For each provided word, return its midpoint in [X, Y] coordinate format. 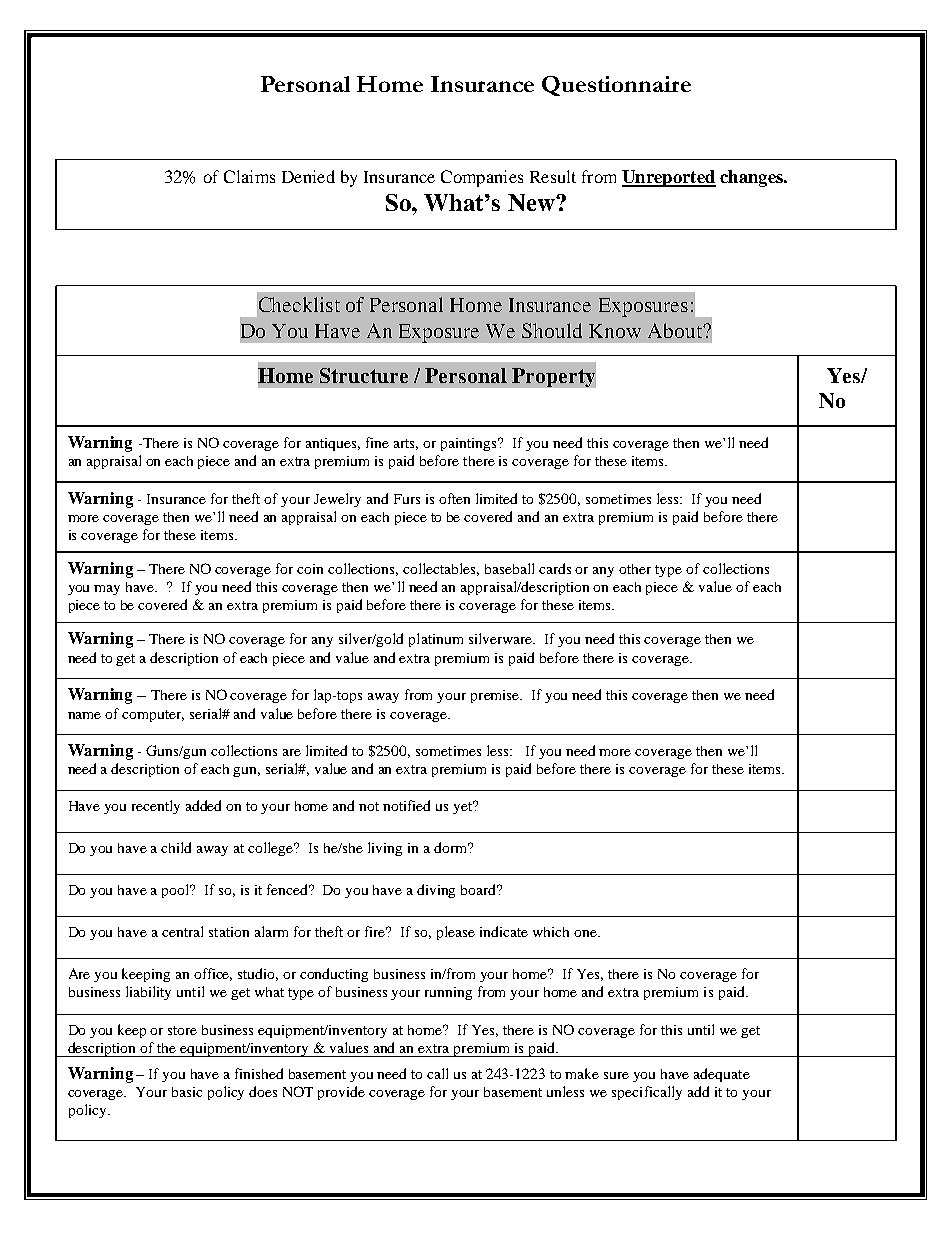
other [635, 569]
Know [615, 331]
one [586, 933]
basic [187, 1092]
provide [341, 1093]
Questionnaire [616, 86]
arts [406, 444]
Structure [364, 375]
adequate [722, 1075]
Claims [249, 176]
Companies [482, 178]
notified [406, 805]
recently [156, 807]
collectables [441, 569]
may [107, 590]
